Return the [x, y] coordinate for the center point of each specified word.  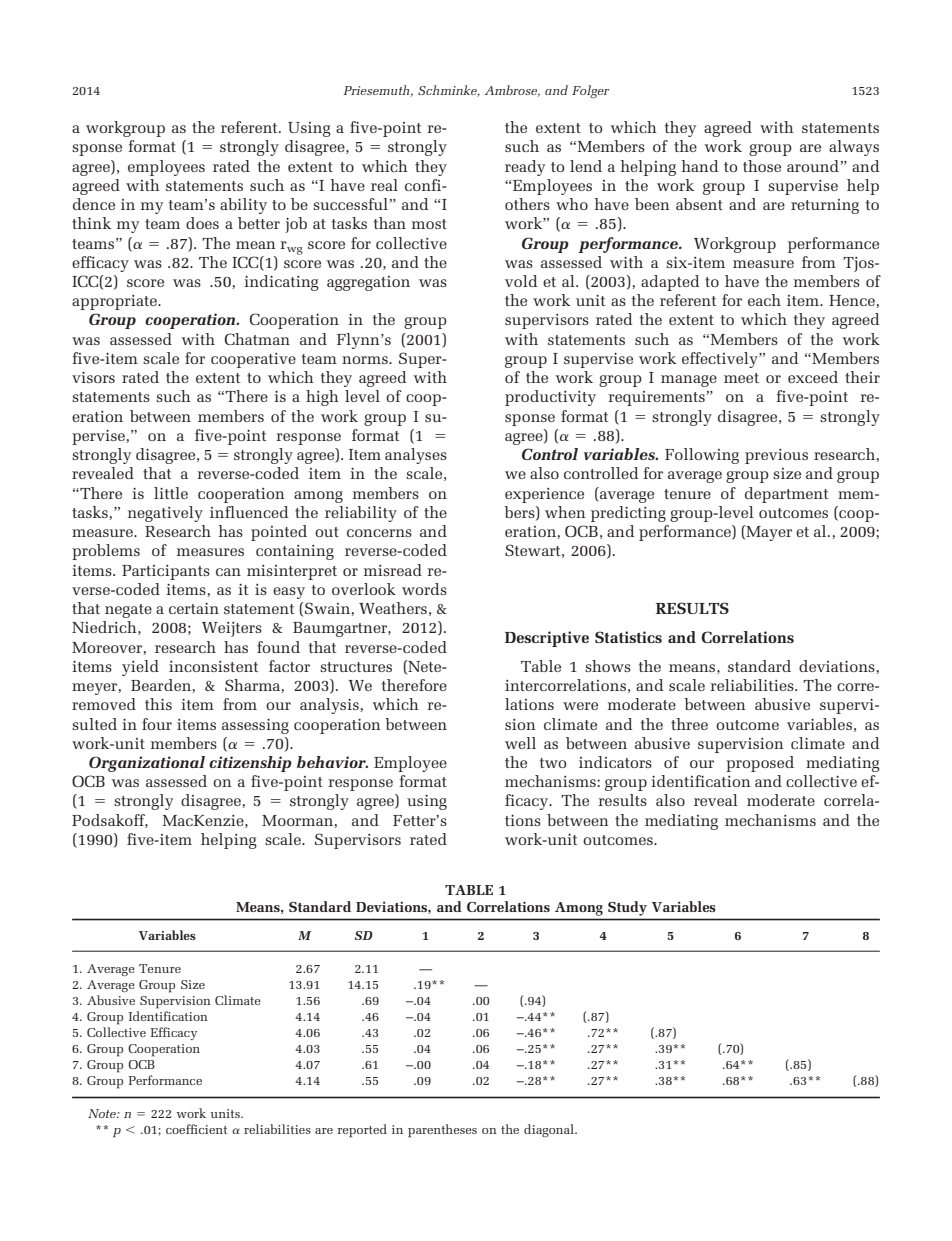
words [424, 589]
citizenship [250, 764]
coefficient [196, 1129]
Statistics [628, 637]
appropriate [115, 302]
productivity [550, 398]
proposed [760, 764]
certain [194, 608]
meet [741, 378]
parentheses [442, 1131]
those [762, 166]
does [202, 223]
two [553, 763]
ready [525, 168]
